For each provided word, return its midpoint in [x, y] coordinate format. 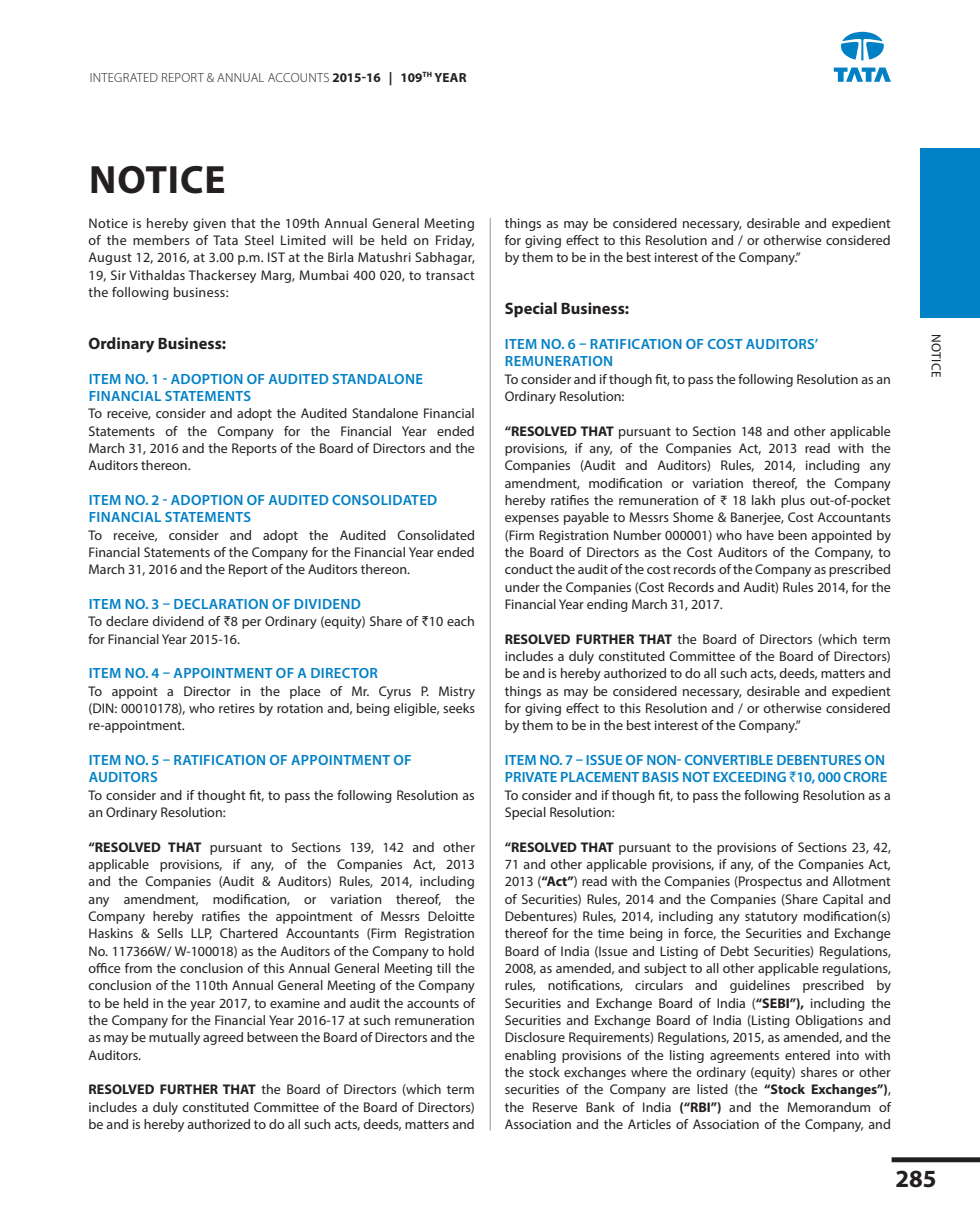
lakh [763, 500]
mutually [174, 1038]
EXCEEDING [749, 777]
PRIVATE [531, 777]
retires [237, 708]
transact [450, 275]
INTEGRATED [124, 77]
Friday [455, 241]
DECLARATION [221, 604]
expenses [532, 520]
